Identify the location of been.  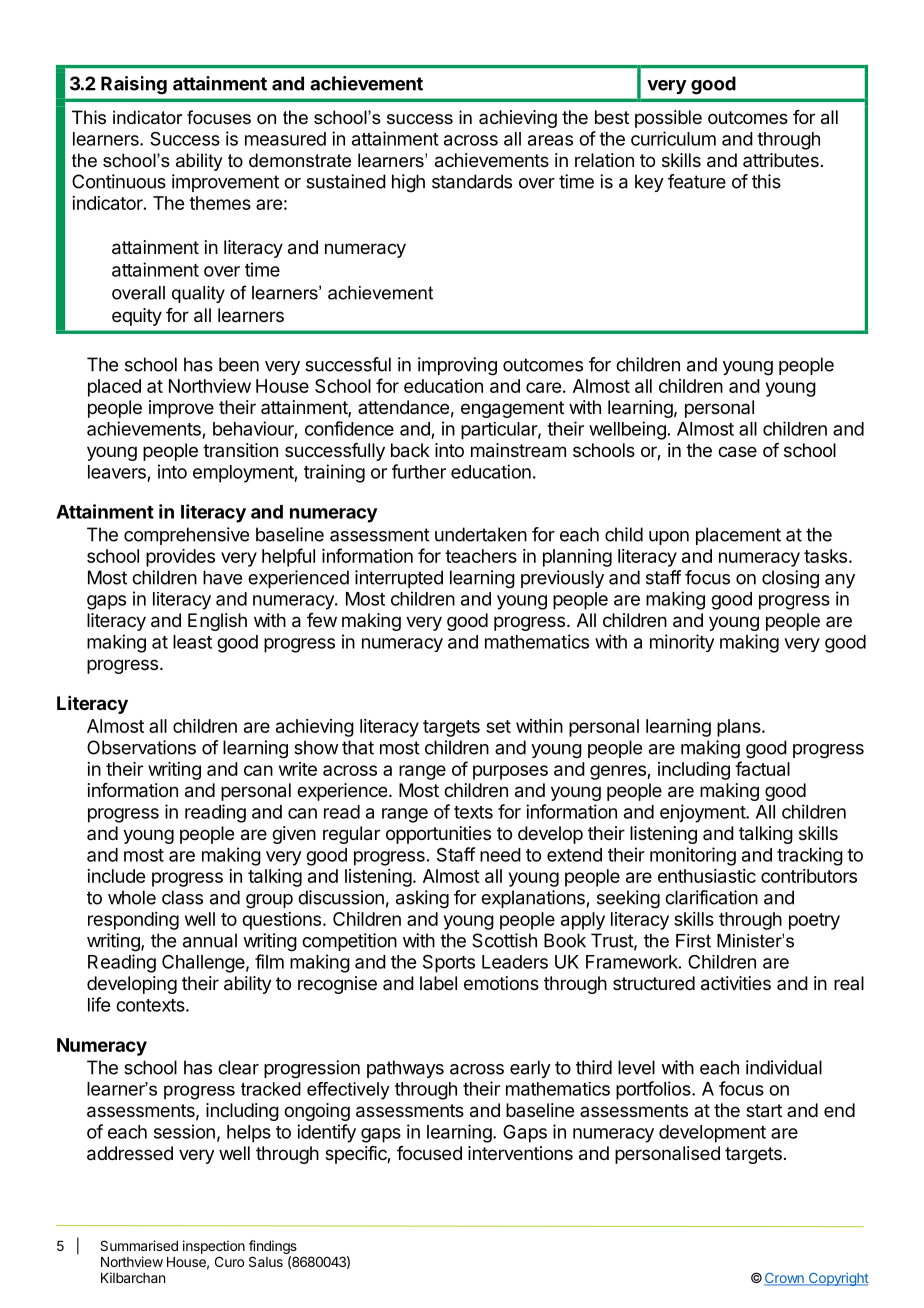
(239, 364).
